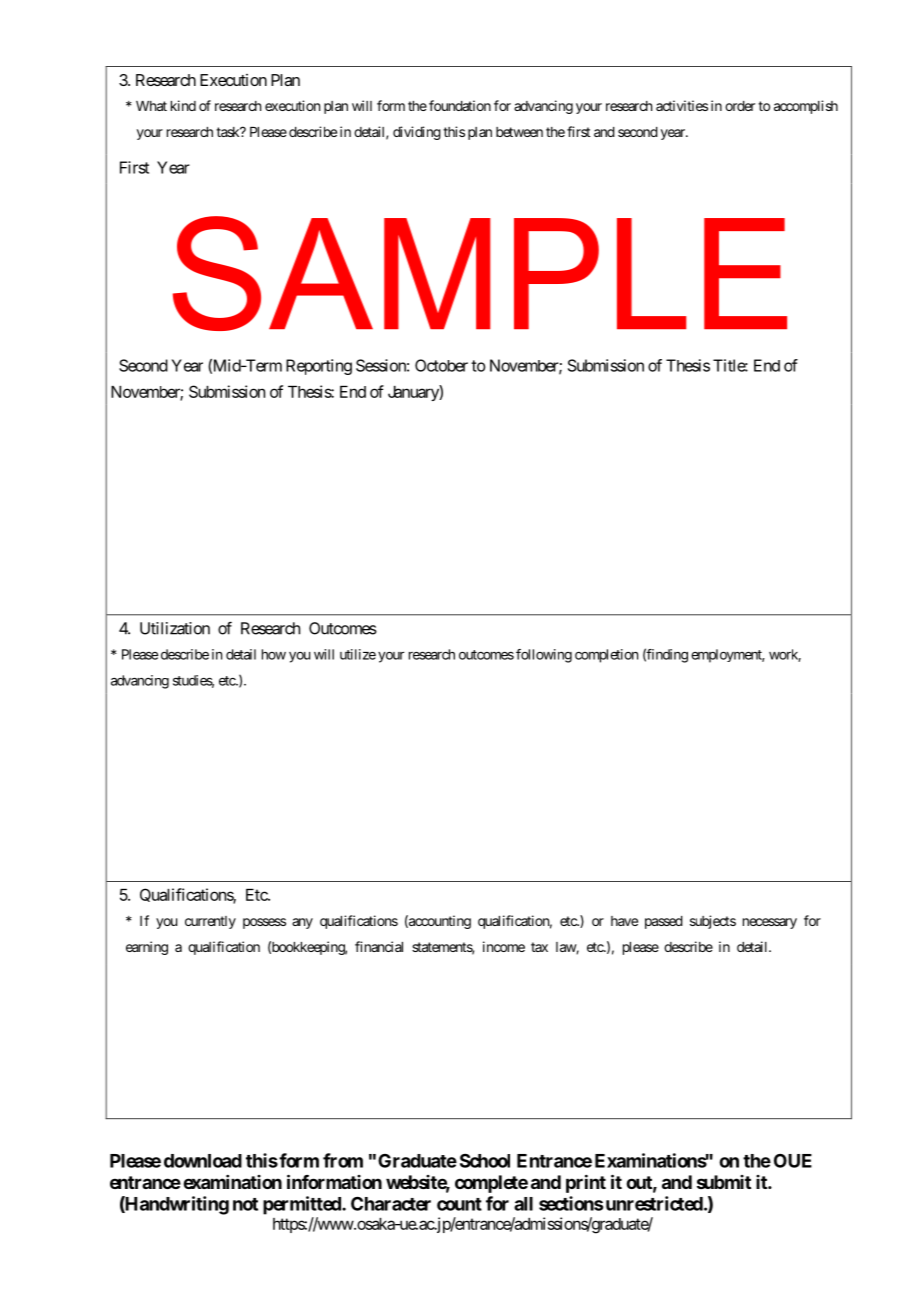 The image size is (924, 1308). I want to click on submit, so click(724, 1182).
